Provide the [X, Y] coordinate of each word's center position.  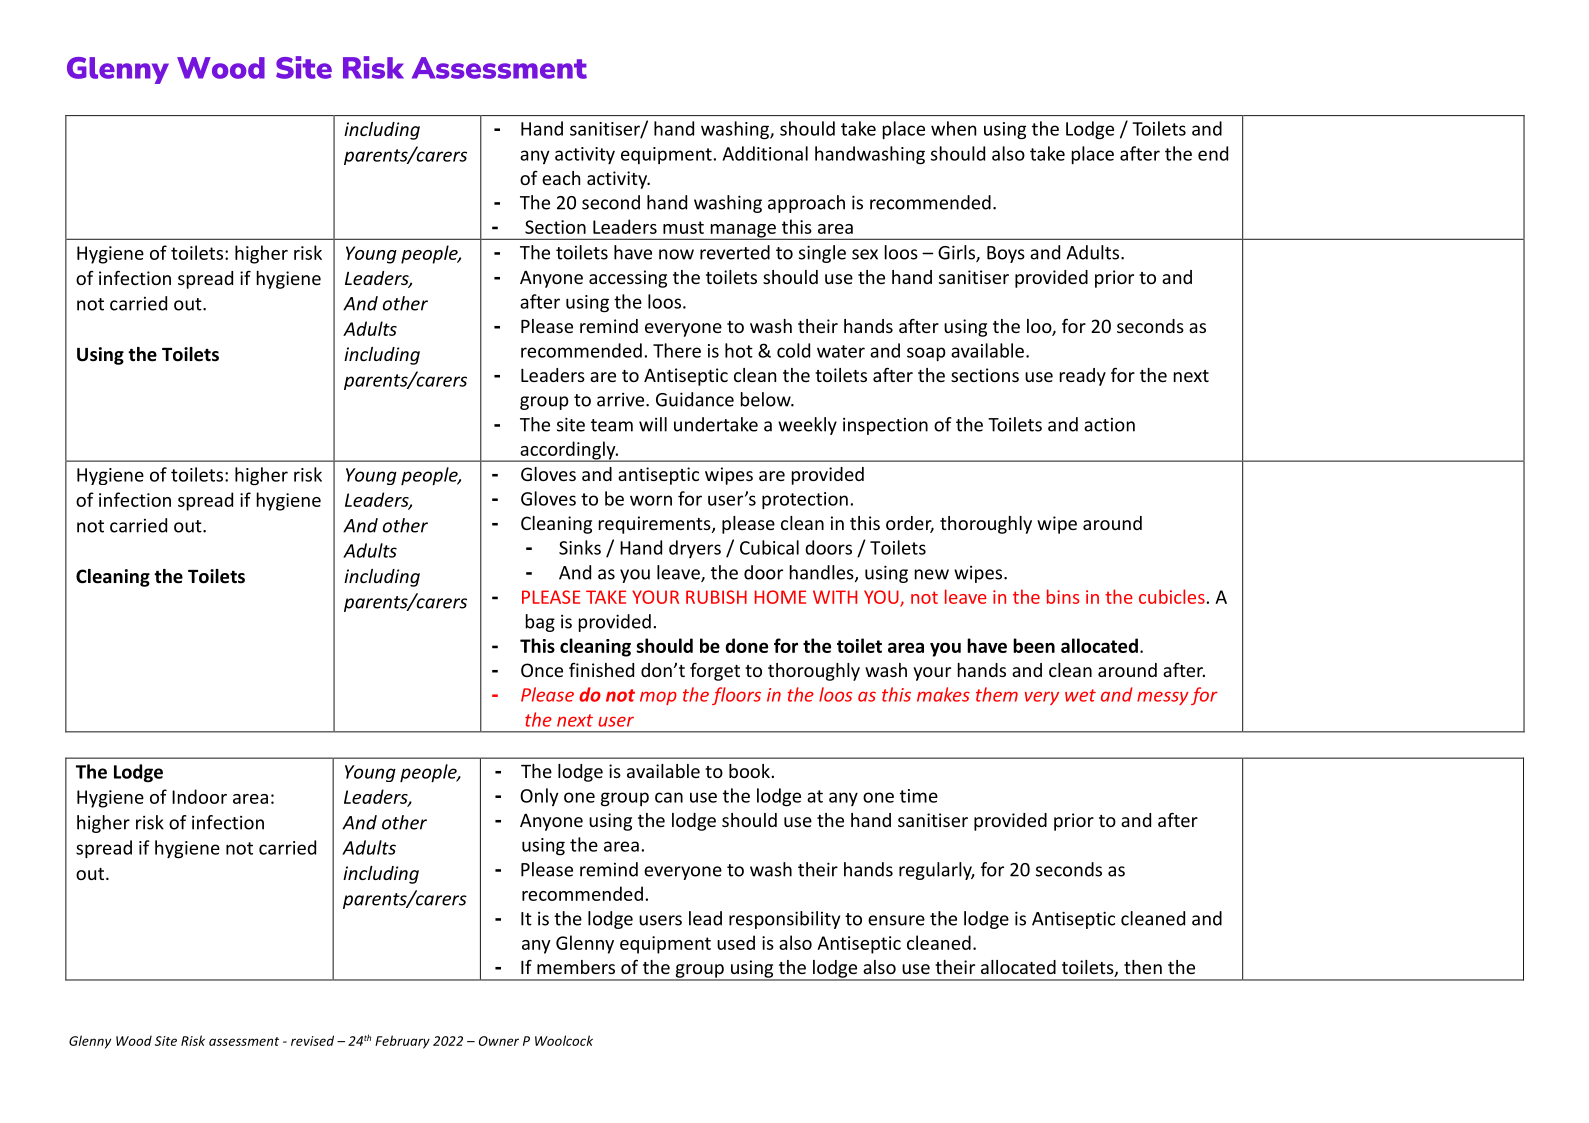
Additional [765, 153]
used [736, 942]
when [953, 128]
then [1143, 967]
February [402, 1042]
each [561, 178]
